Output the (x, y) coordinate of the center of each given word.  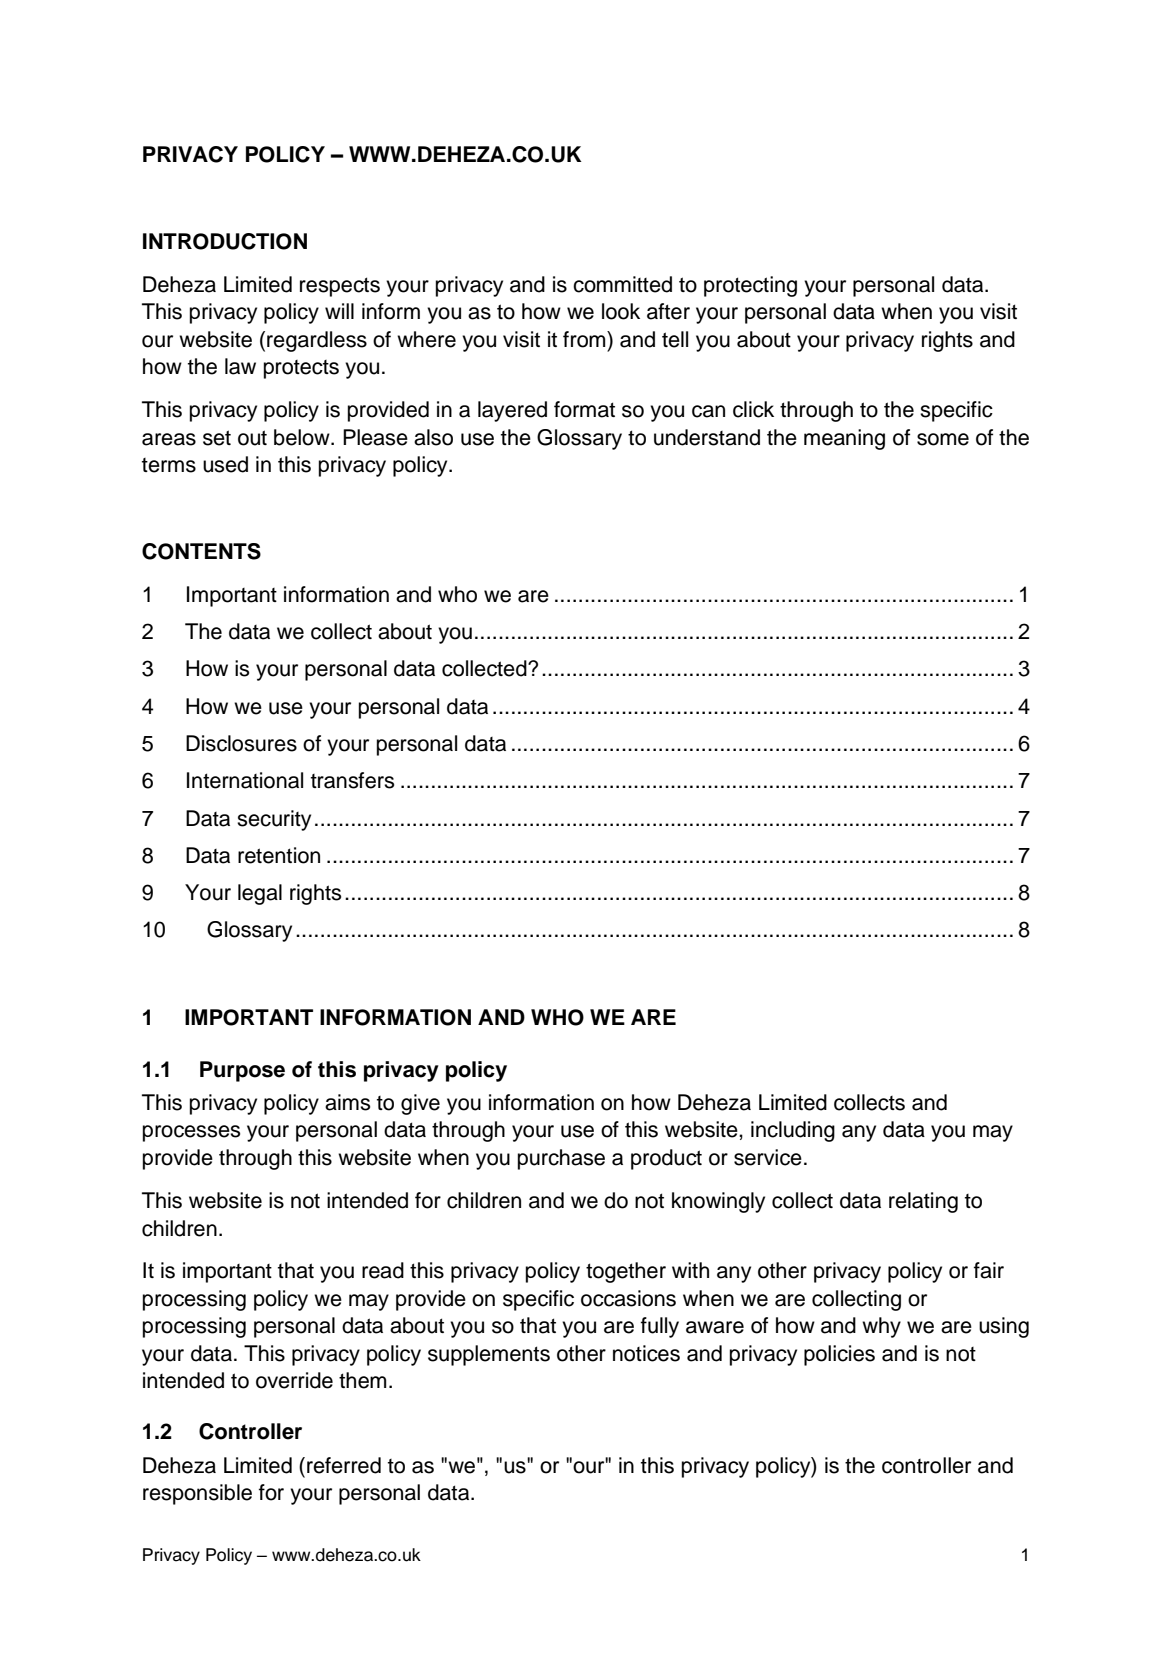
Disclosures (241, 743)
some (943, 439)
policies (839, 1355)
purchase (561, 1159)
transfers (352, 780)
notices (646, 1353)
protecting (750, 286)
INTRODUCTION (225, 241)
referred (344, 1465)
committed (622, 284)
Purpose (242, 1071)
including (793, 1131)
